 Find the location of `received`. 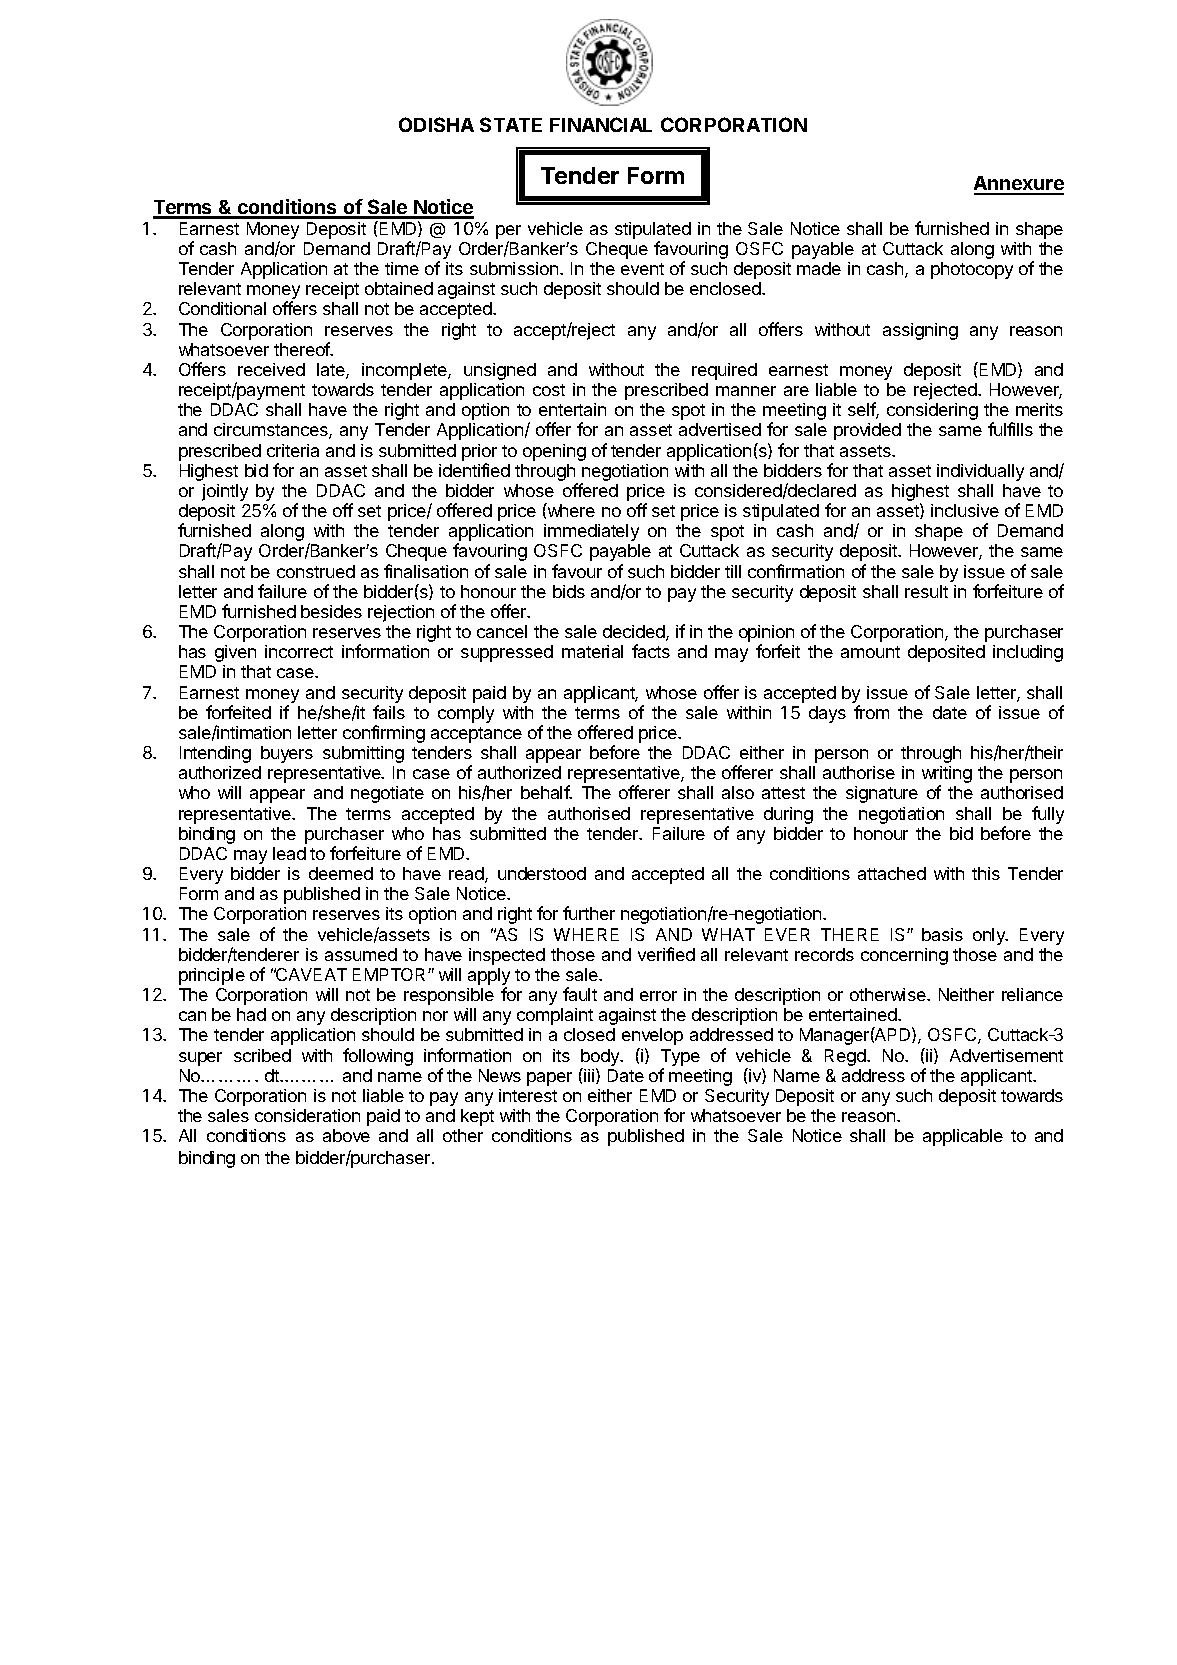

received is located at coordinates (271, 369).
